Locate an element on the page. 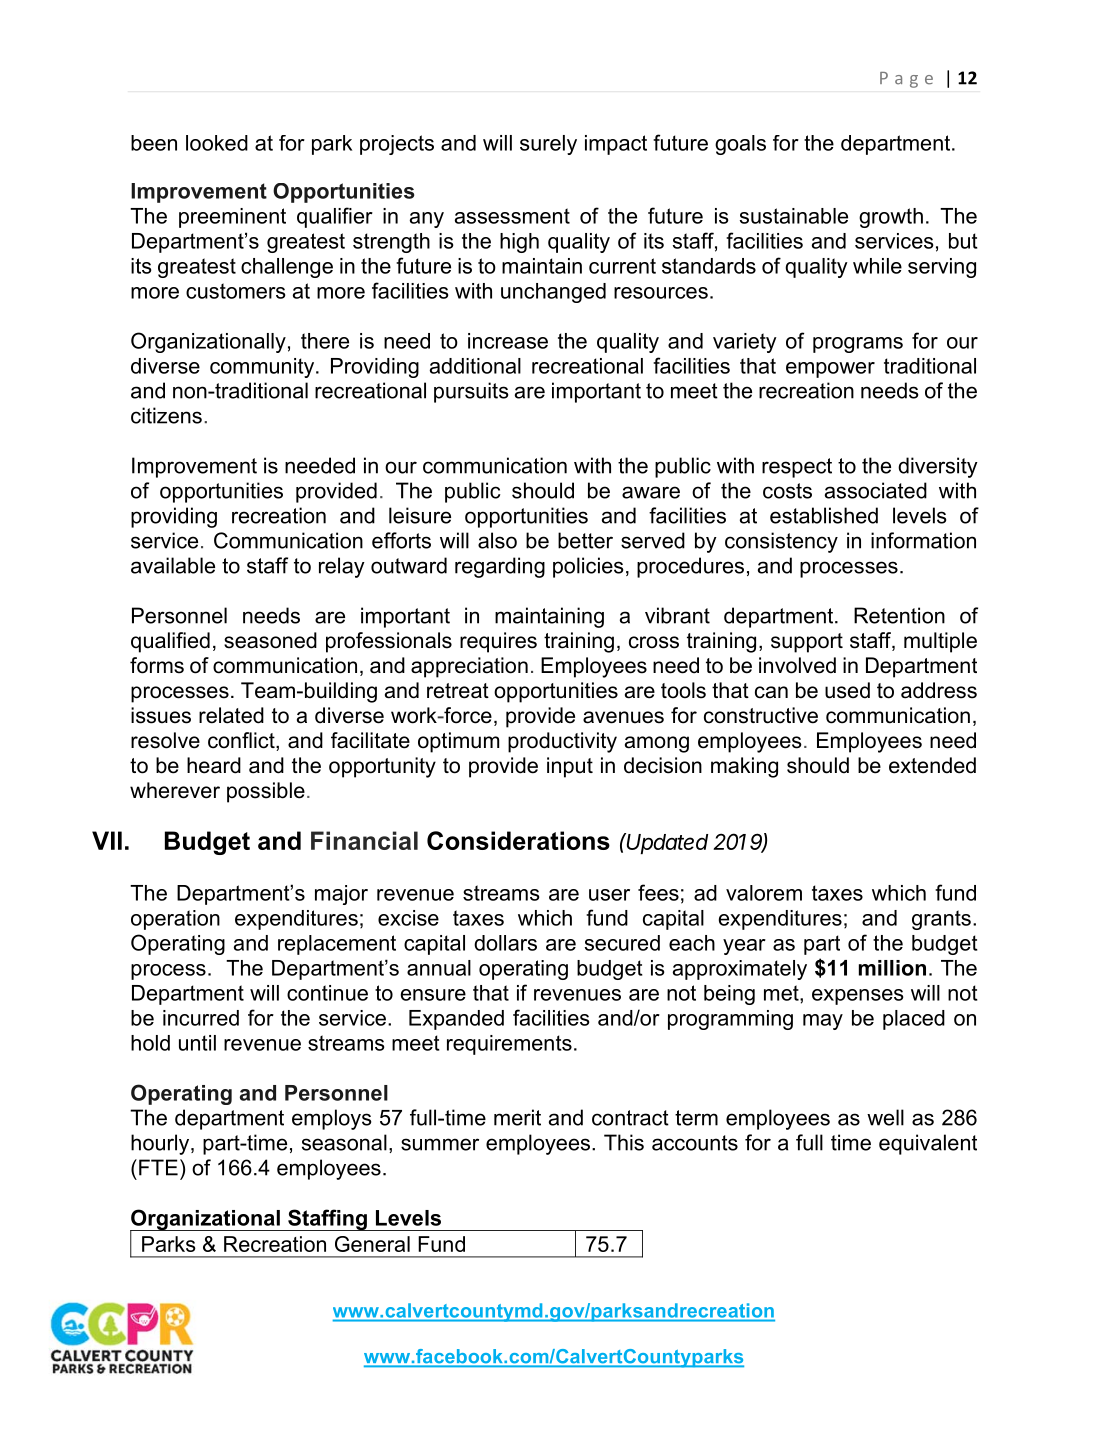  used is located at coordinates (847, 690).
